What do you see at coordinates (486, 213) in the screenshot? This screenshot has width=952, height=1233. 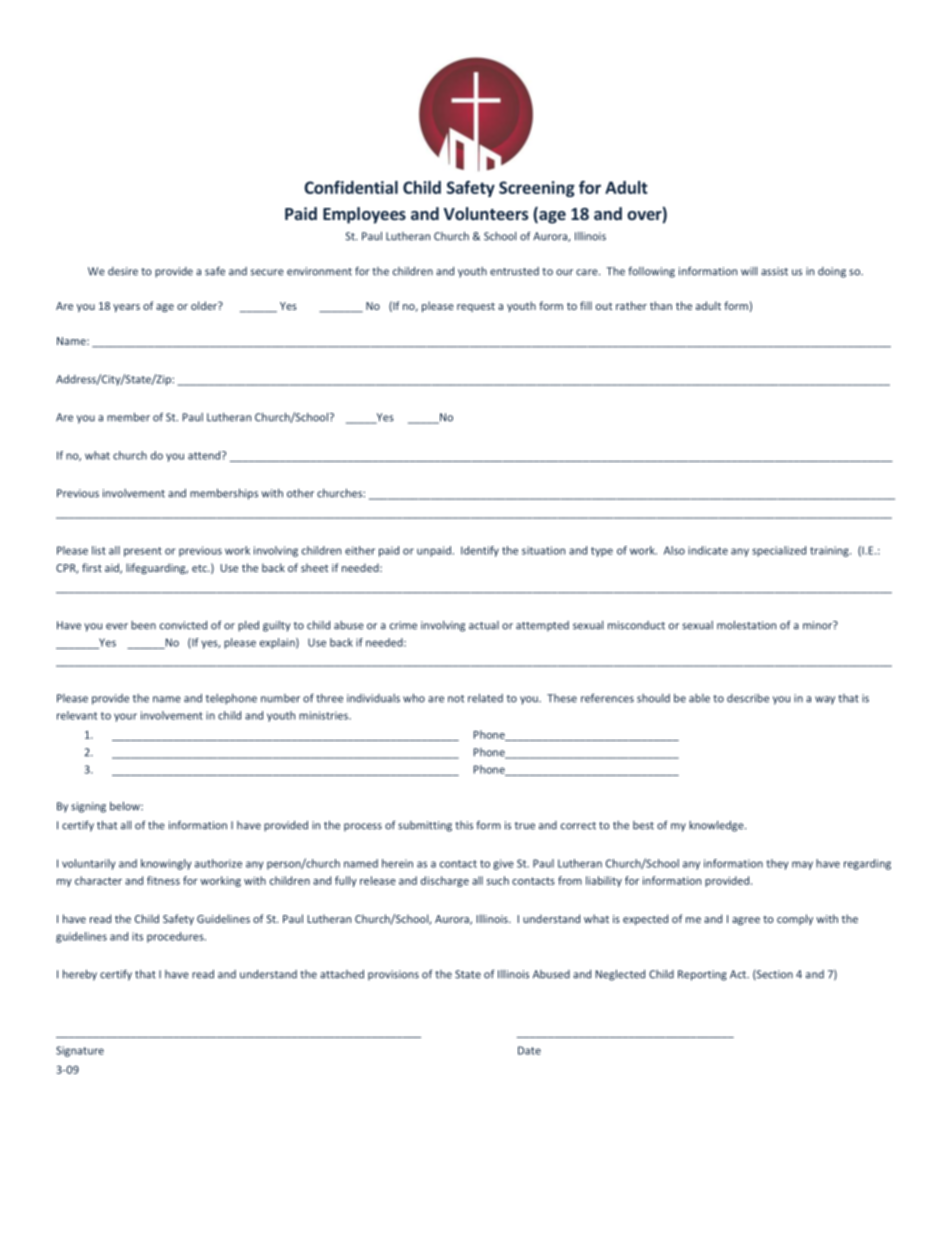 I see `Volunteers` at bounding box center [486, 213].
